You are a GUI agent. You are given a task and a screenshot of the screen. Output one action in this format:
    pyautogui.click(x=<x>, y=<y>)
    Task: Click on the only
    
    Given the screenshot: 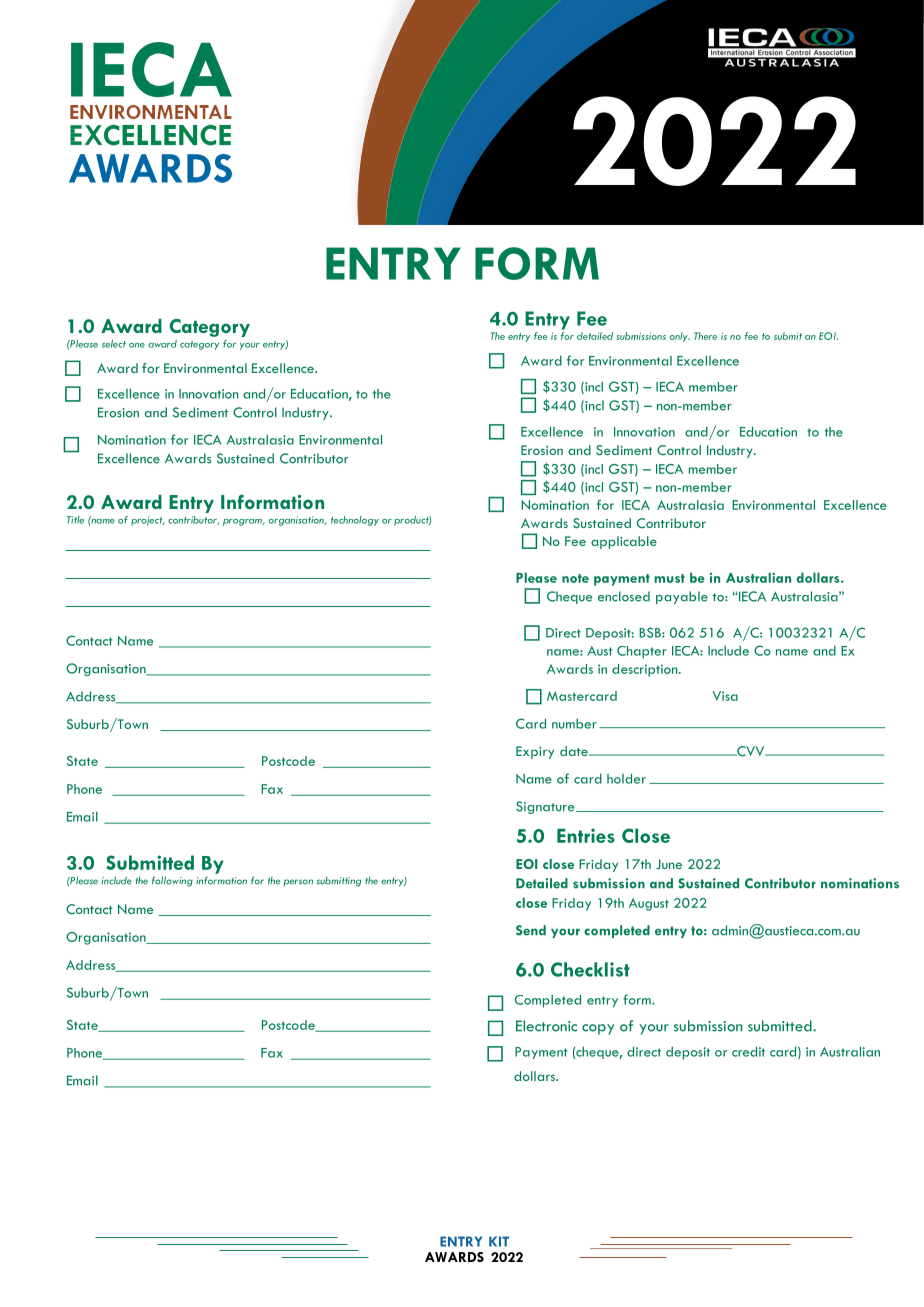 What is the action you would take?
    pyautogui.click(x=680, y=337)
